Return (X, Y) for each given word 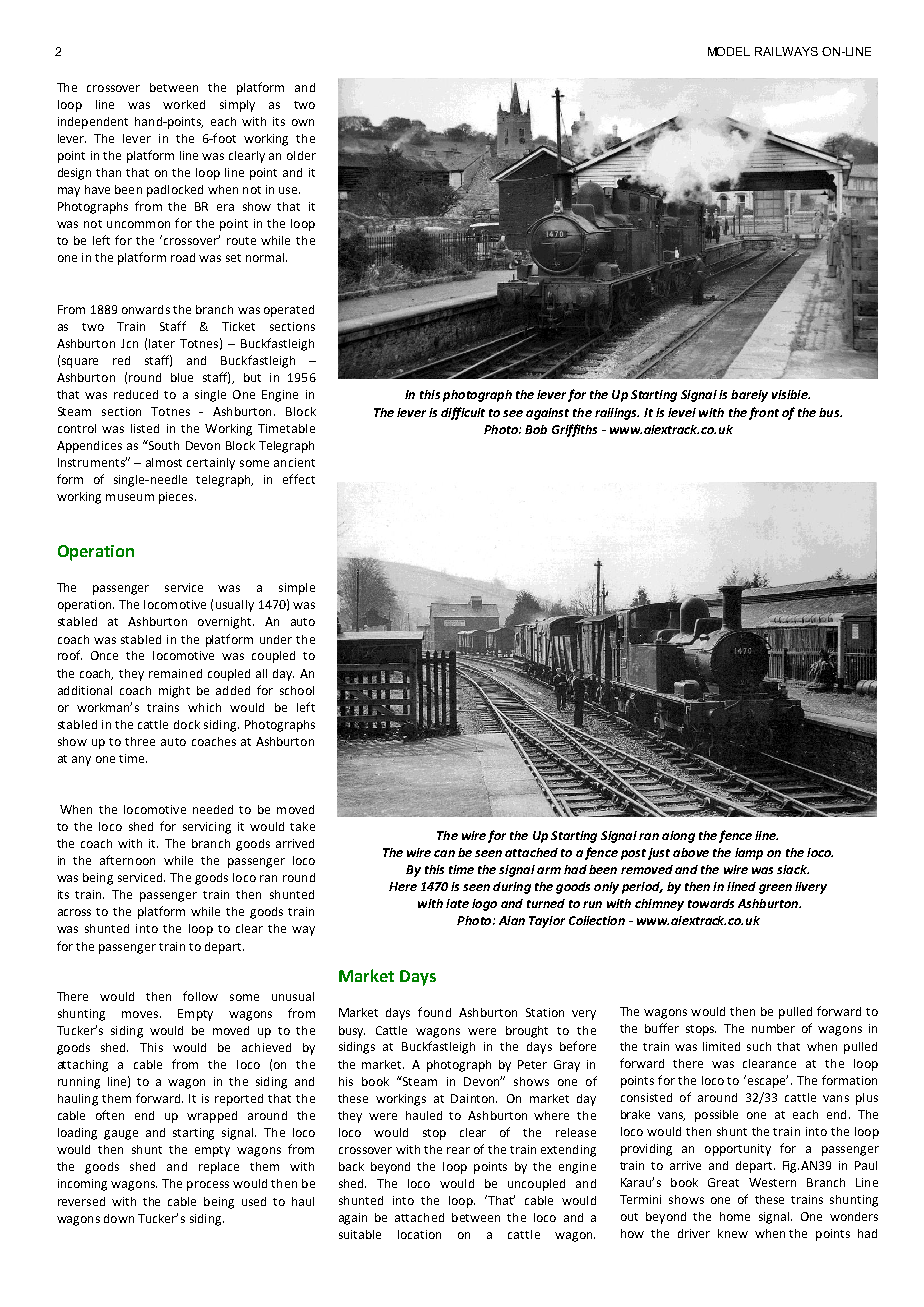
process (208, 1186)
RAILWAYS (786, 51)
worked (184, 104)
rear (458, 1150)
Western (772, 1182)
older (301, 155)
